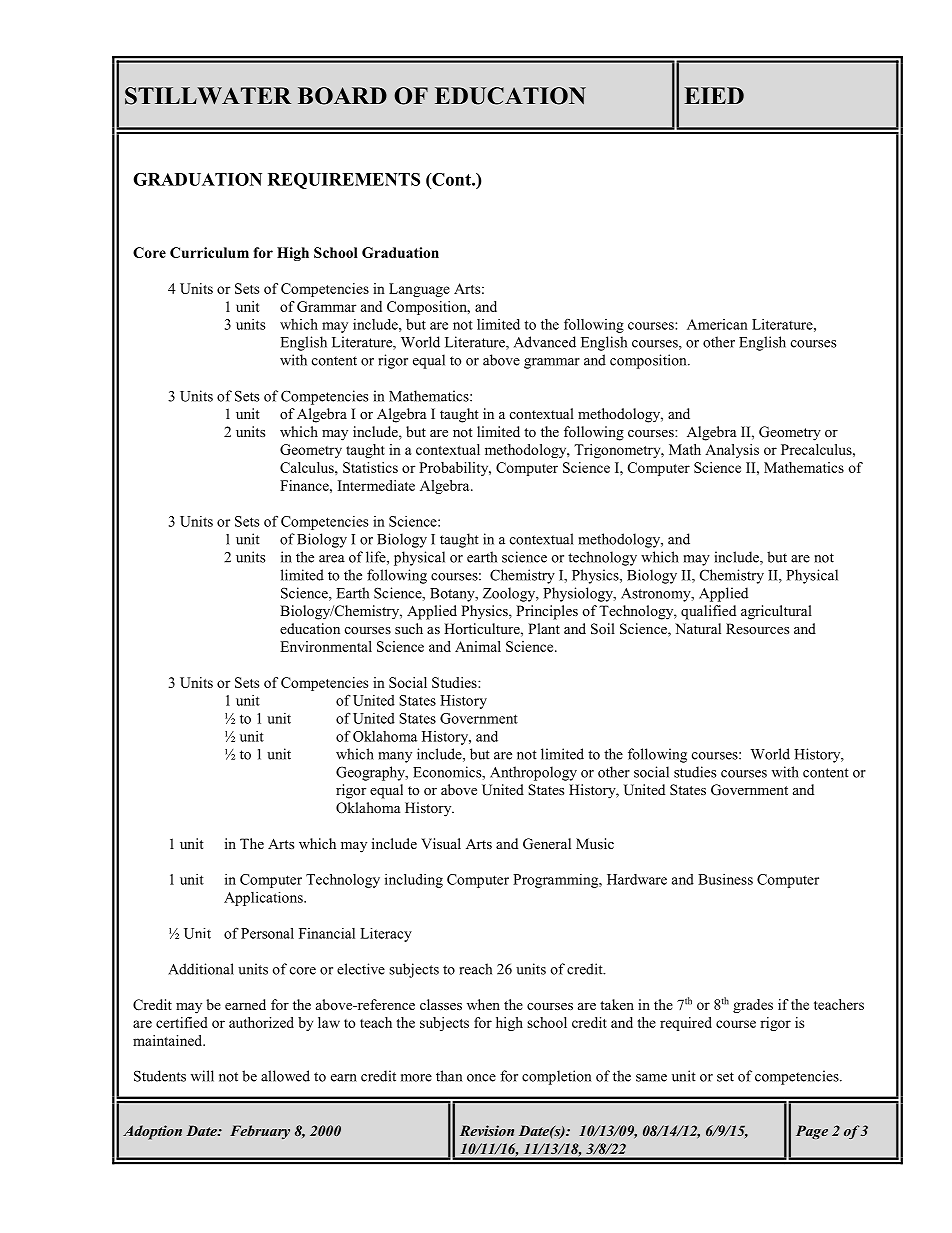 Image resolution: width=952 pixels, height=1233 pixels. What do you see at coordinates (651, 1078) in the screenshot?
I see `same` at bounding box center [651, 1078].
